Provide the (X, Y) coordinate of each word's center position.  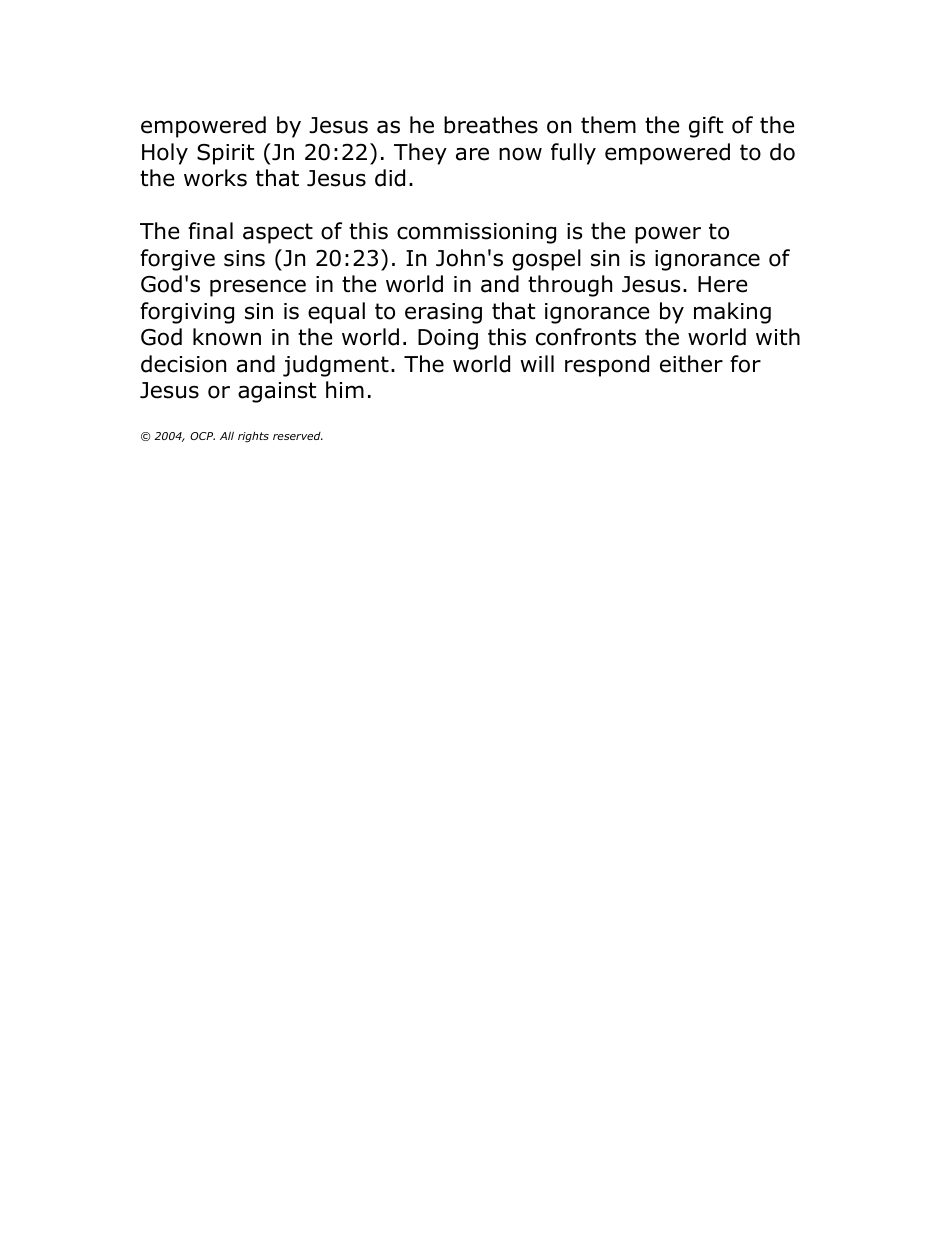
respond (607, 366)
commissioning (476, 233)
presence (258, 288)
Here (722, 284)
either (691, 364)
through (570, 286)
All (227, 435)
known (227, 337)
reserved (298, 436)
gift (706, 127)
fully (573, 154)
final (210, 231)
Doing (448, 339)
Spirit (225, 154)
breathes (491, 125)
